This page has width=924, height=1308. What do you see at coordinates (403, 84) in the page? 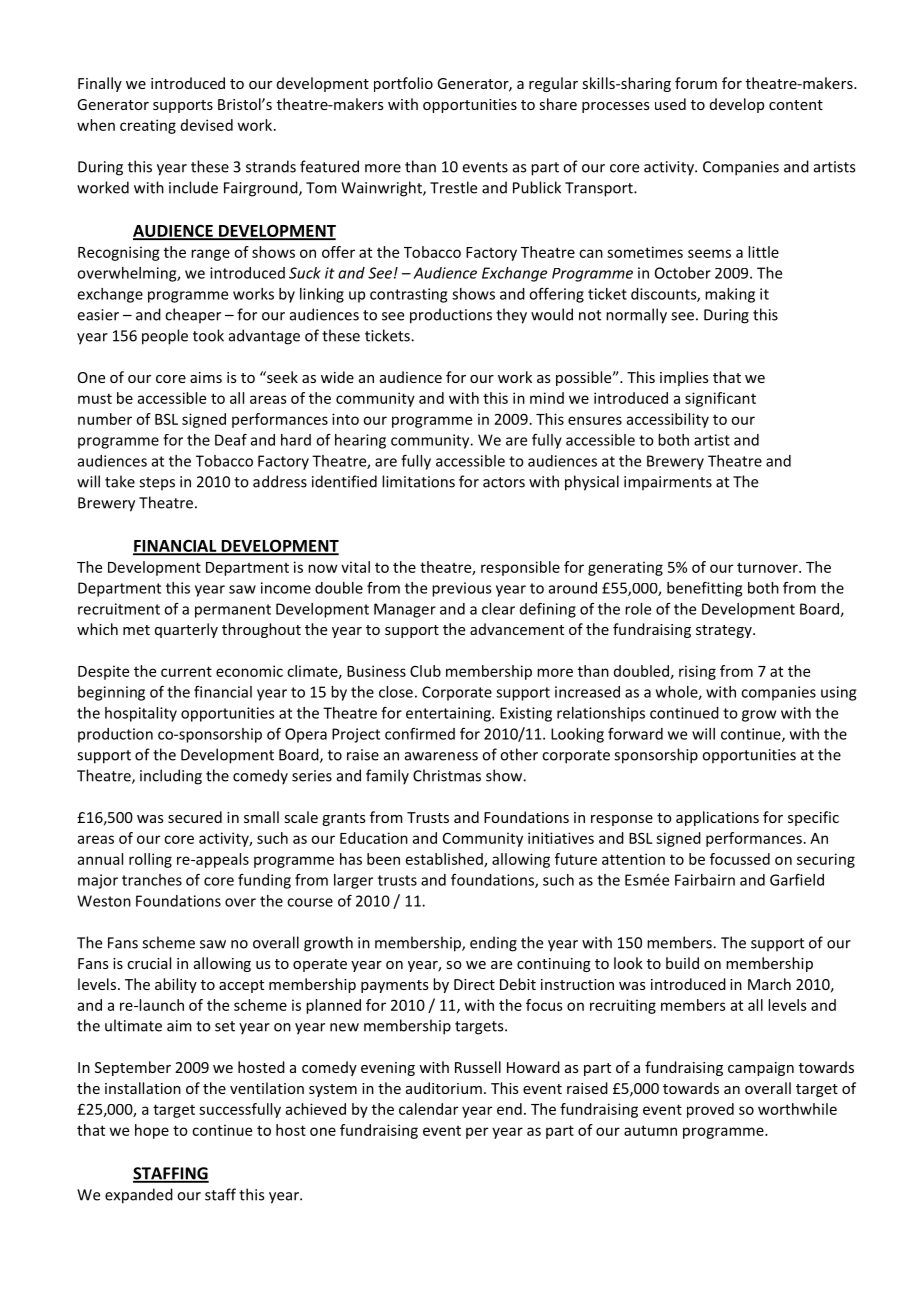
I see `portfolio` at bounding box center [403, 84].
